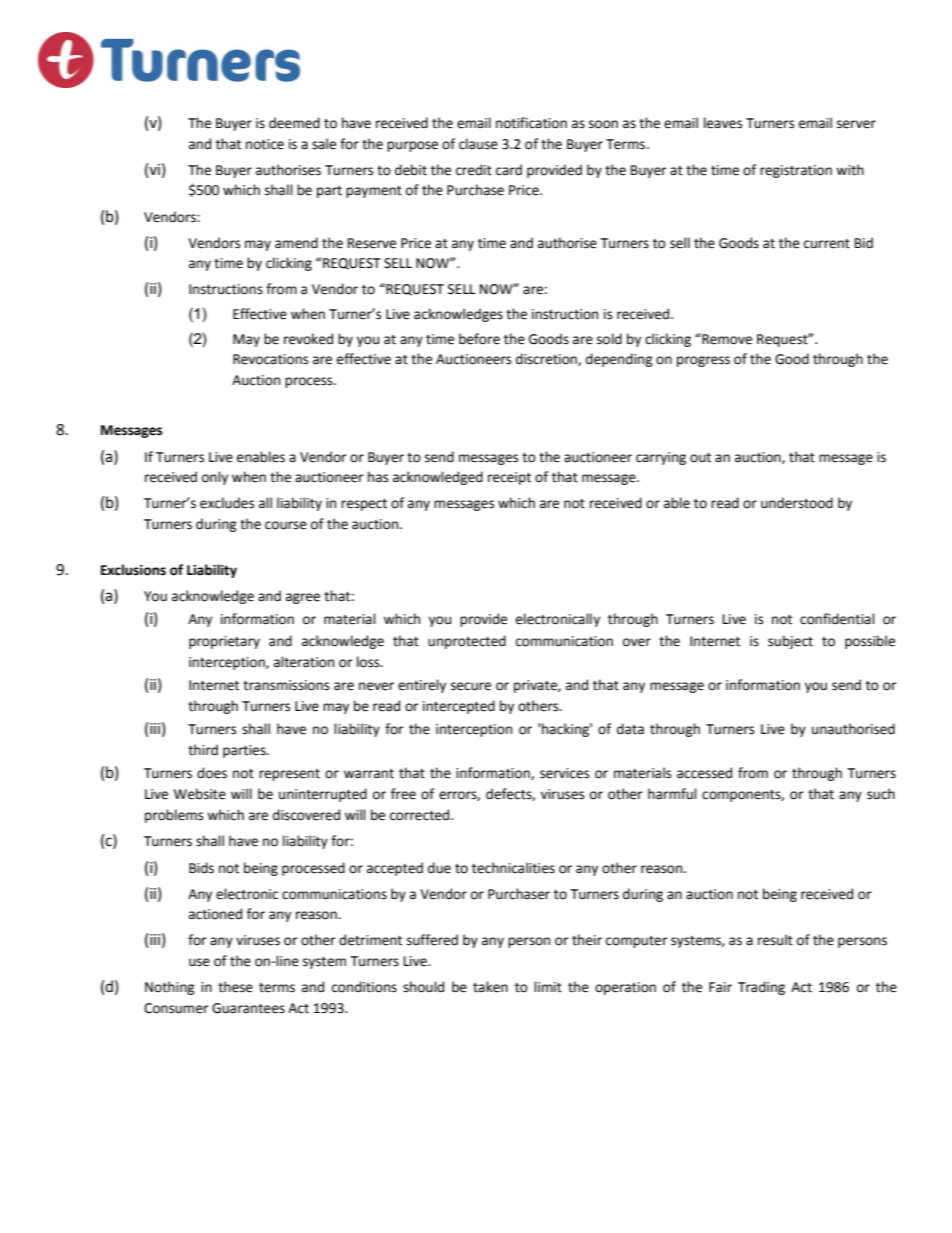 The height and width of the document is (1233, 952). What do you see at coordinates (286, 685) in the document?
I see `transmissions` at bounding box center [286, 685].
